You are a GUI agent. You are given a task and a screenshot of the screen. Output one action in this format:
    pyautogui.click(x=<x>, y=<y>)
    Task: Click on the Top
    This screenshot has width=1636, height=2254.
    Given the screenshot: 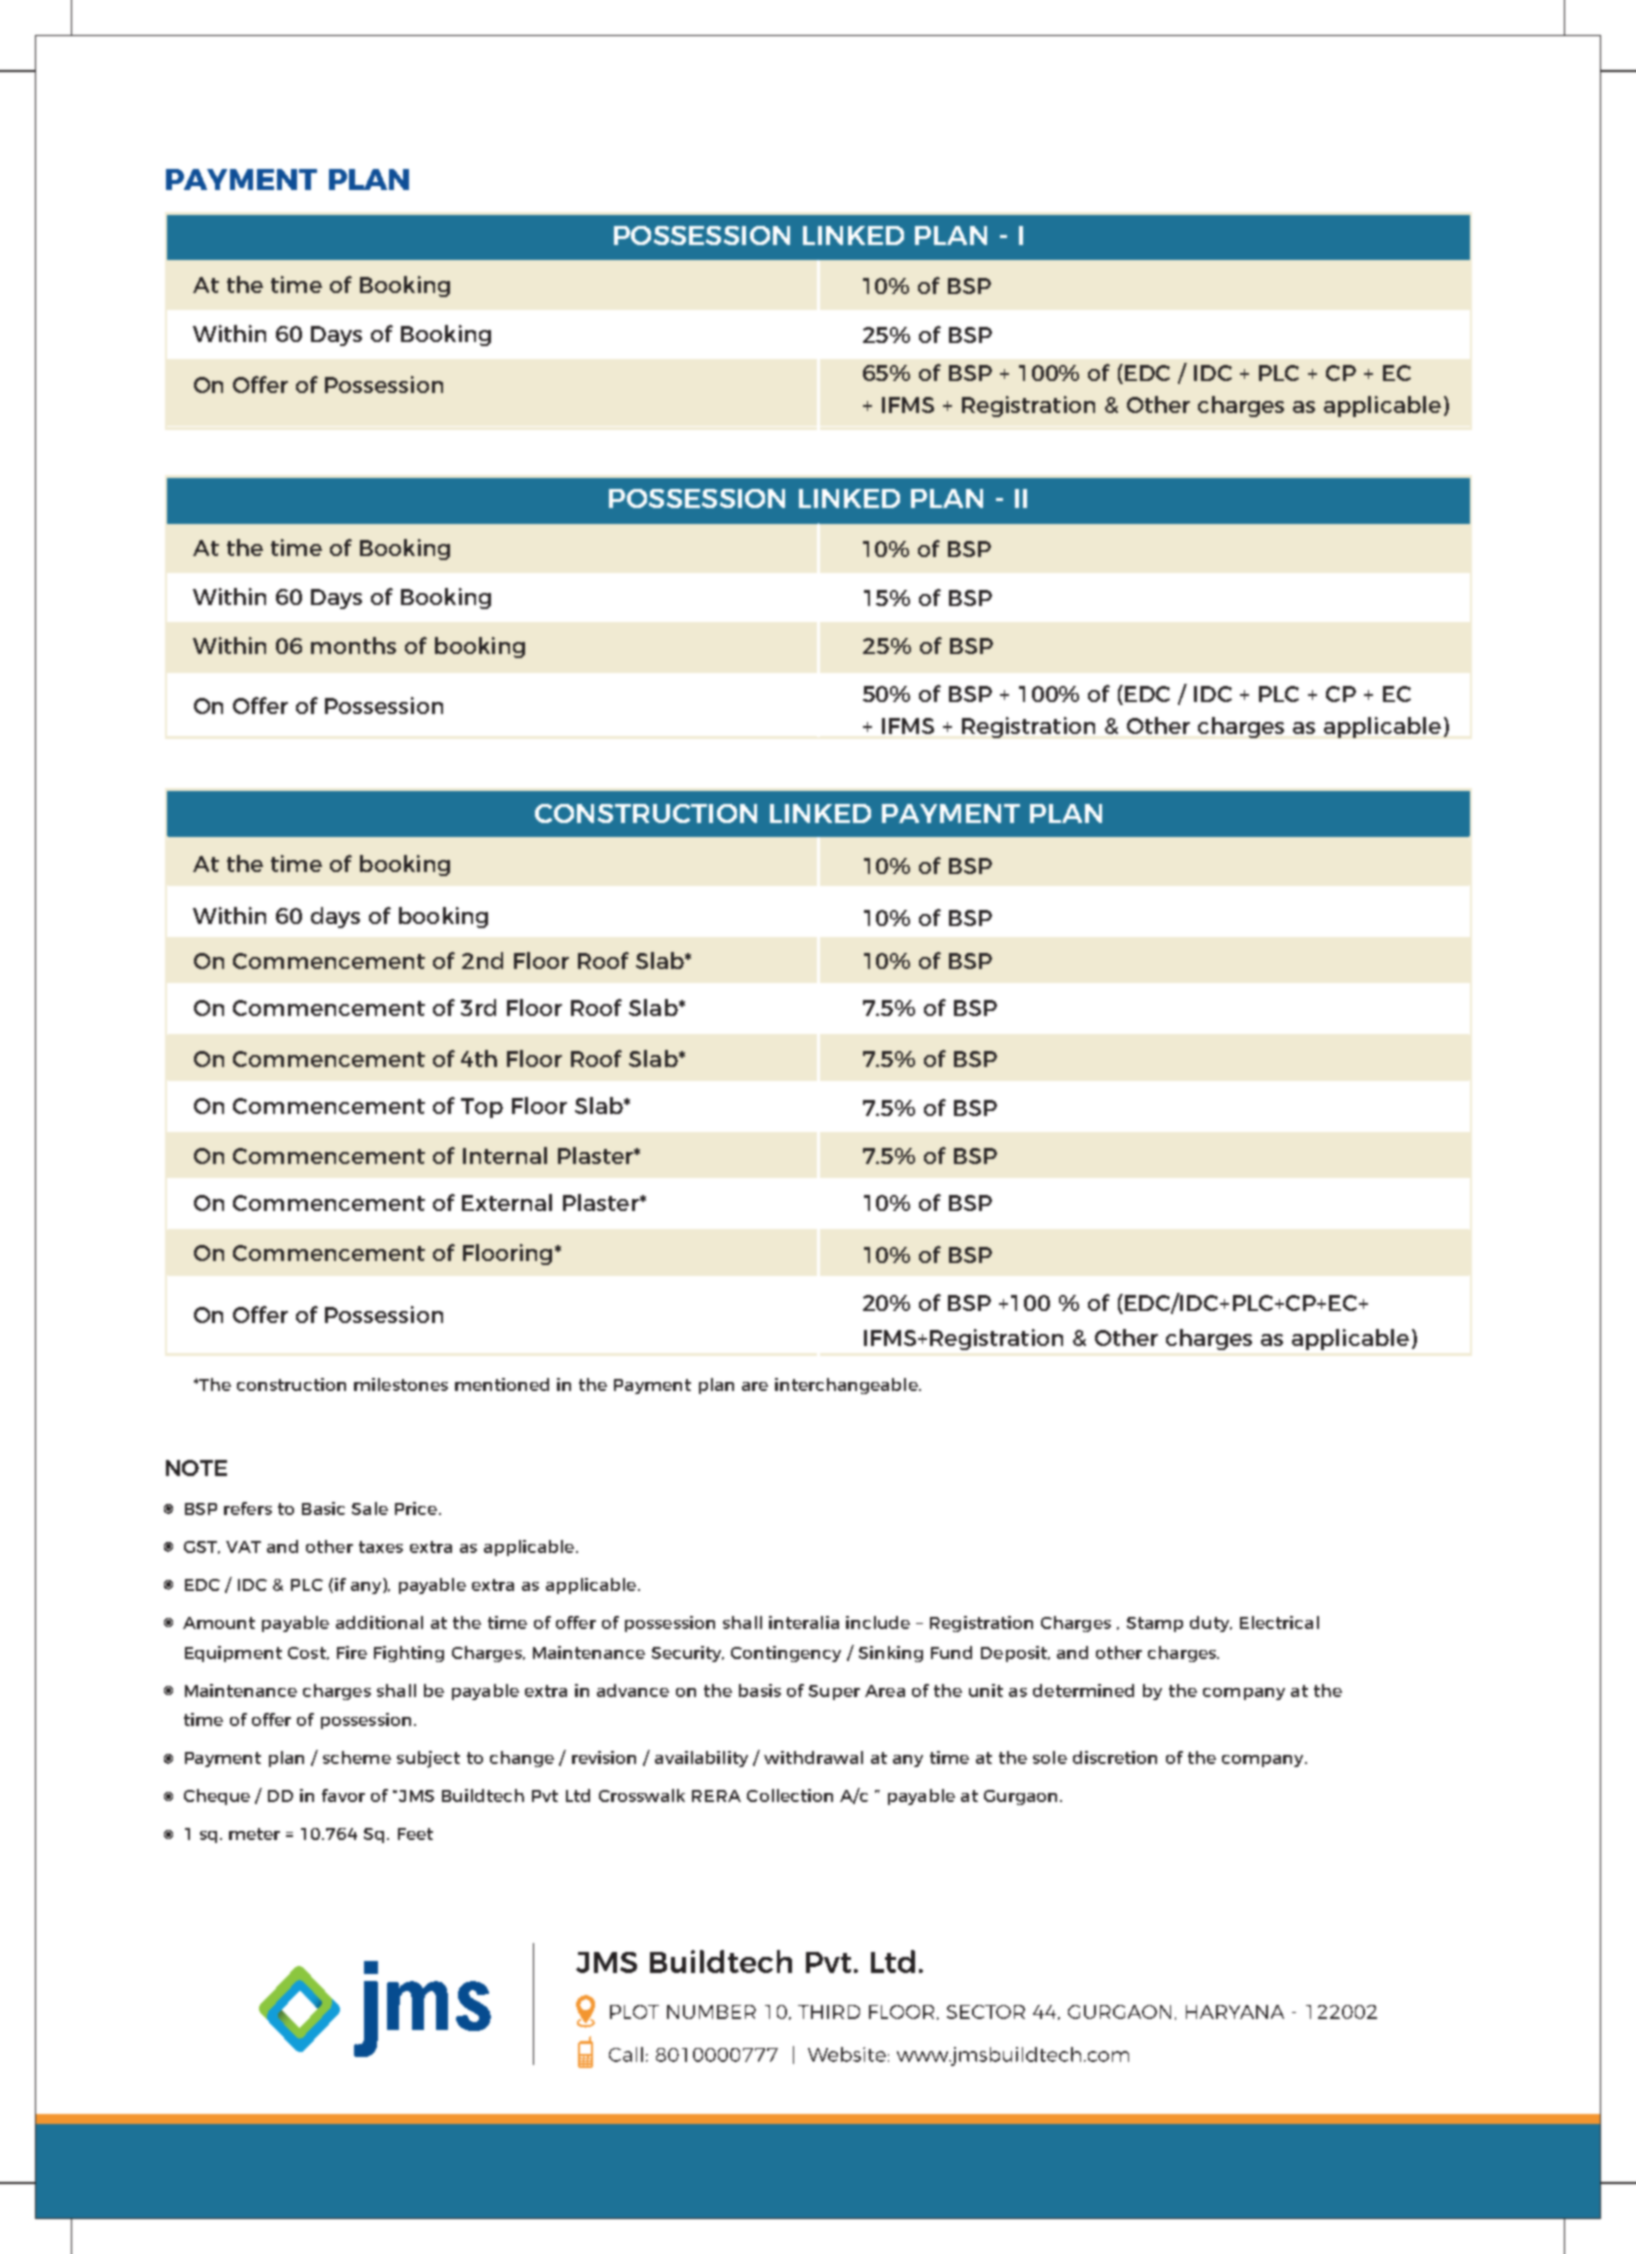 What is the action you would take?
    pyautogui.click(x=482, y=1108)
